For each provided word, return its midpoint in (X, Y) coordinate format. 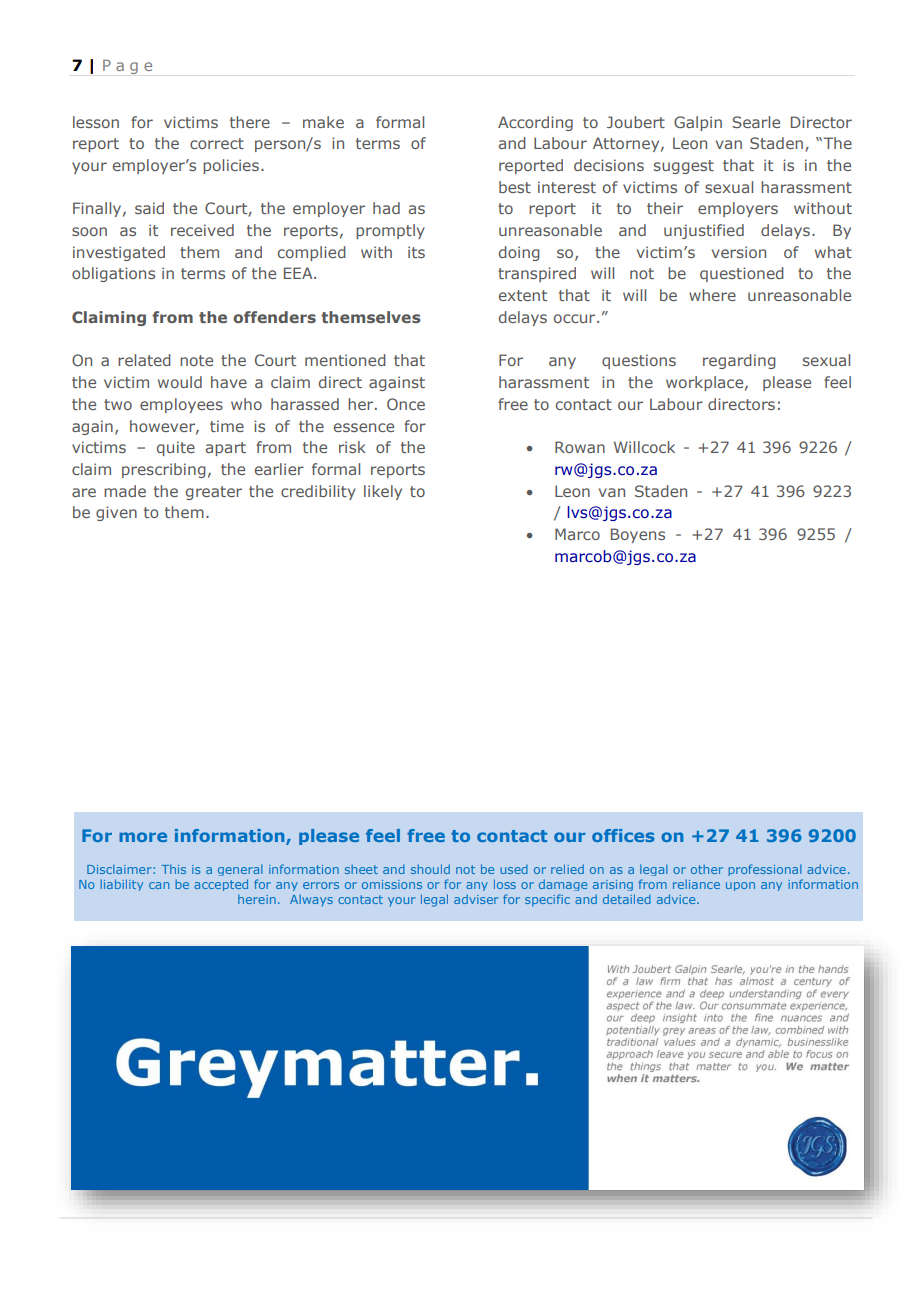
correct (217, 143)
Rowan (580, 447)
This (173, 869)
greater (214, 493)
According (535, 123)
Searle (756, 122)
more (143, 837)
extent (523, 295)
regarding (739, 361)
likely (383, 492)
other (707, 869)
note (196, 360)
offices (623, 835)
